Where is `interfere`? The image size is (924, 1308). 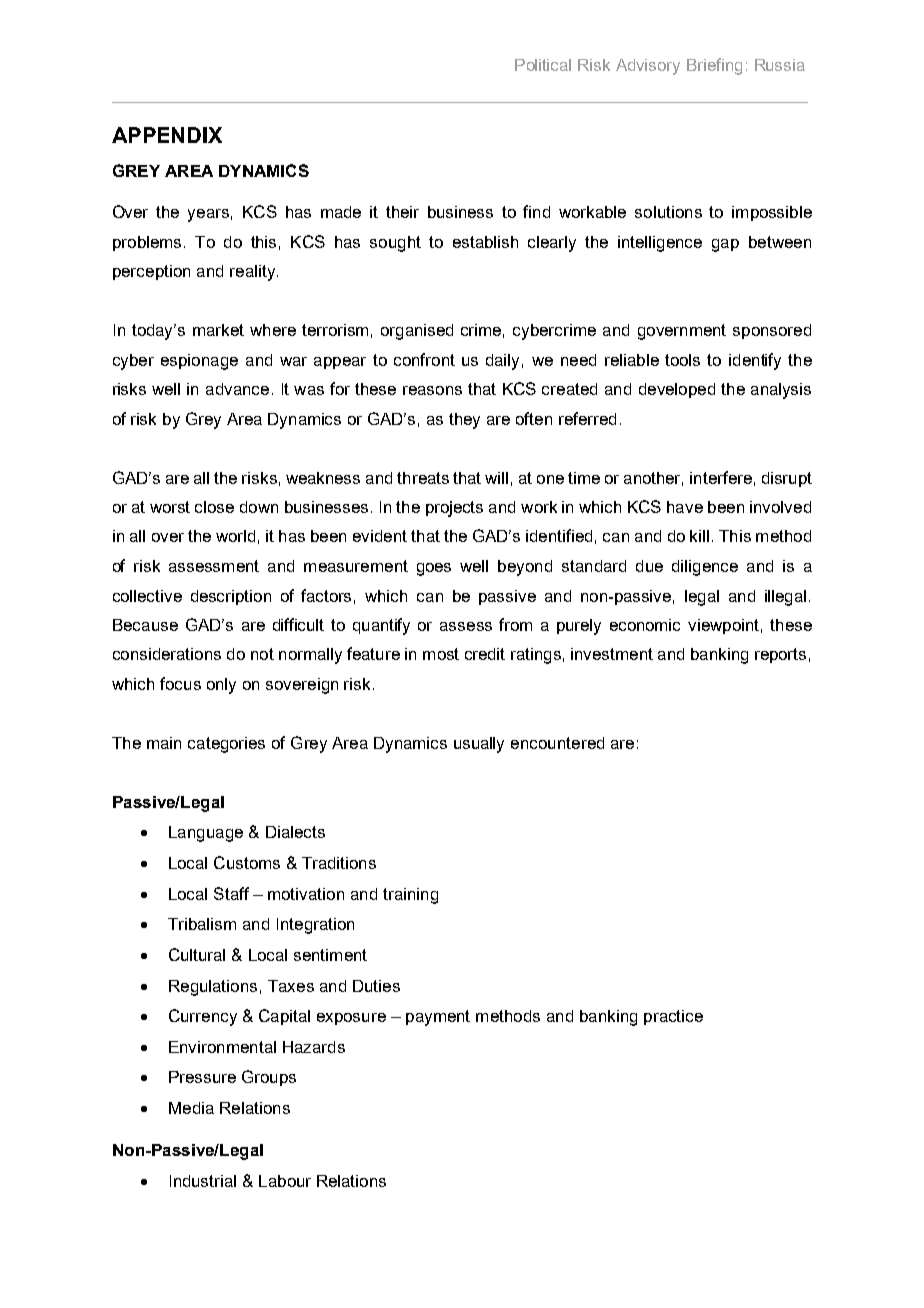
interfere is located at coordinates (721, 477).
